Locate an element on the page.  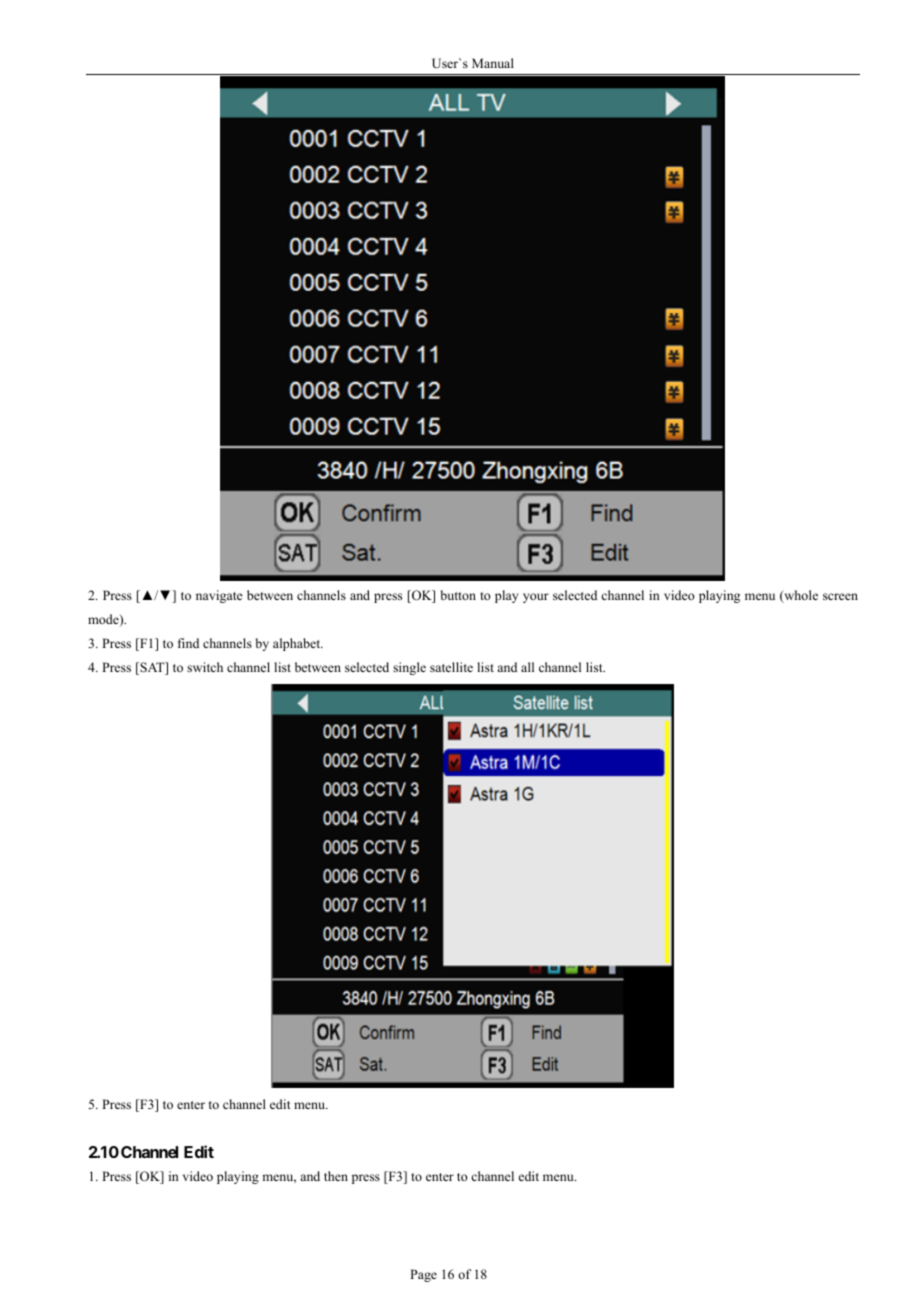
Manual is located at coordinates (493, 63).
